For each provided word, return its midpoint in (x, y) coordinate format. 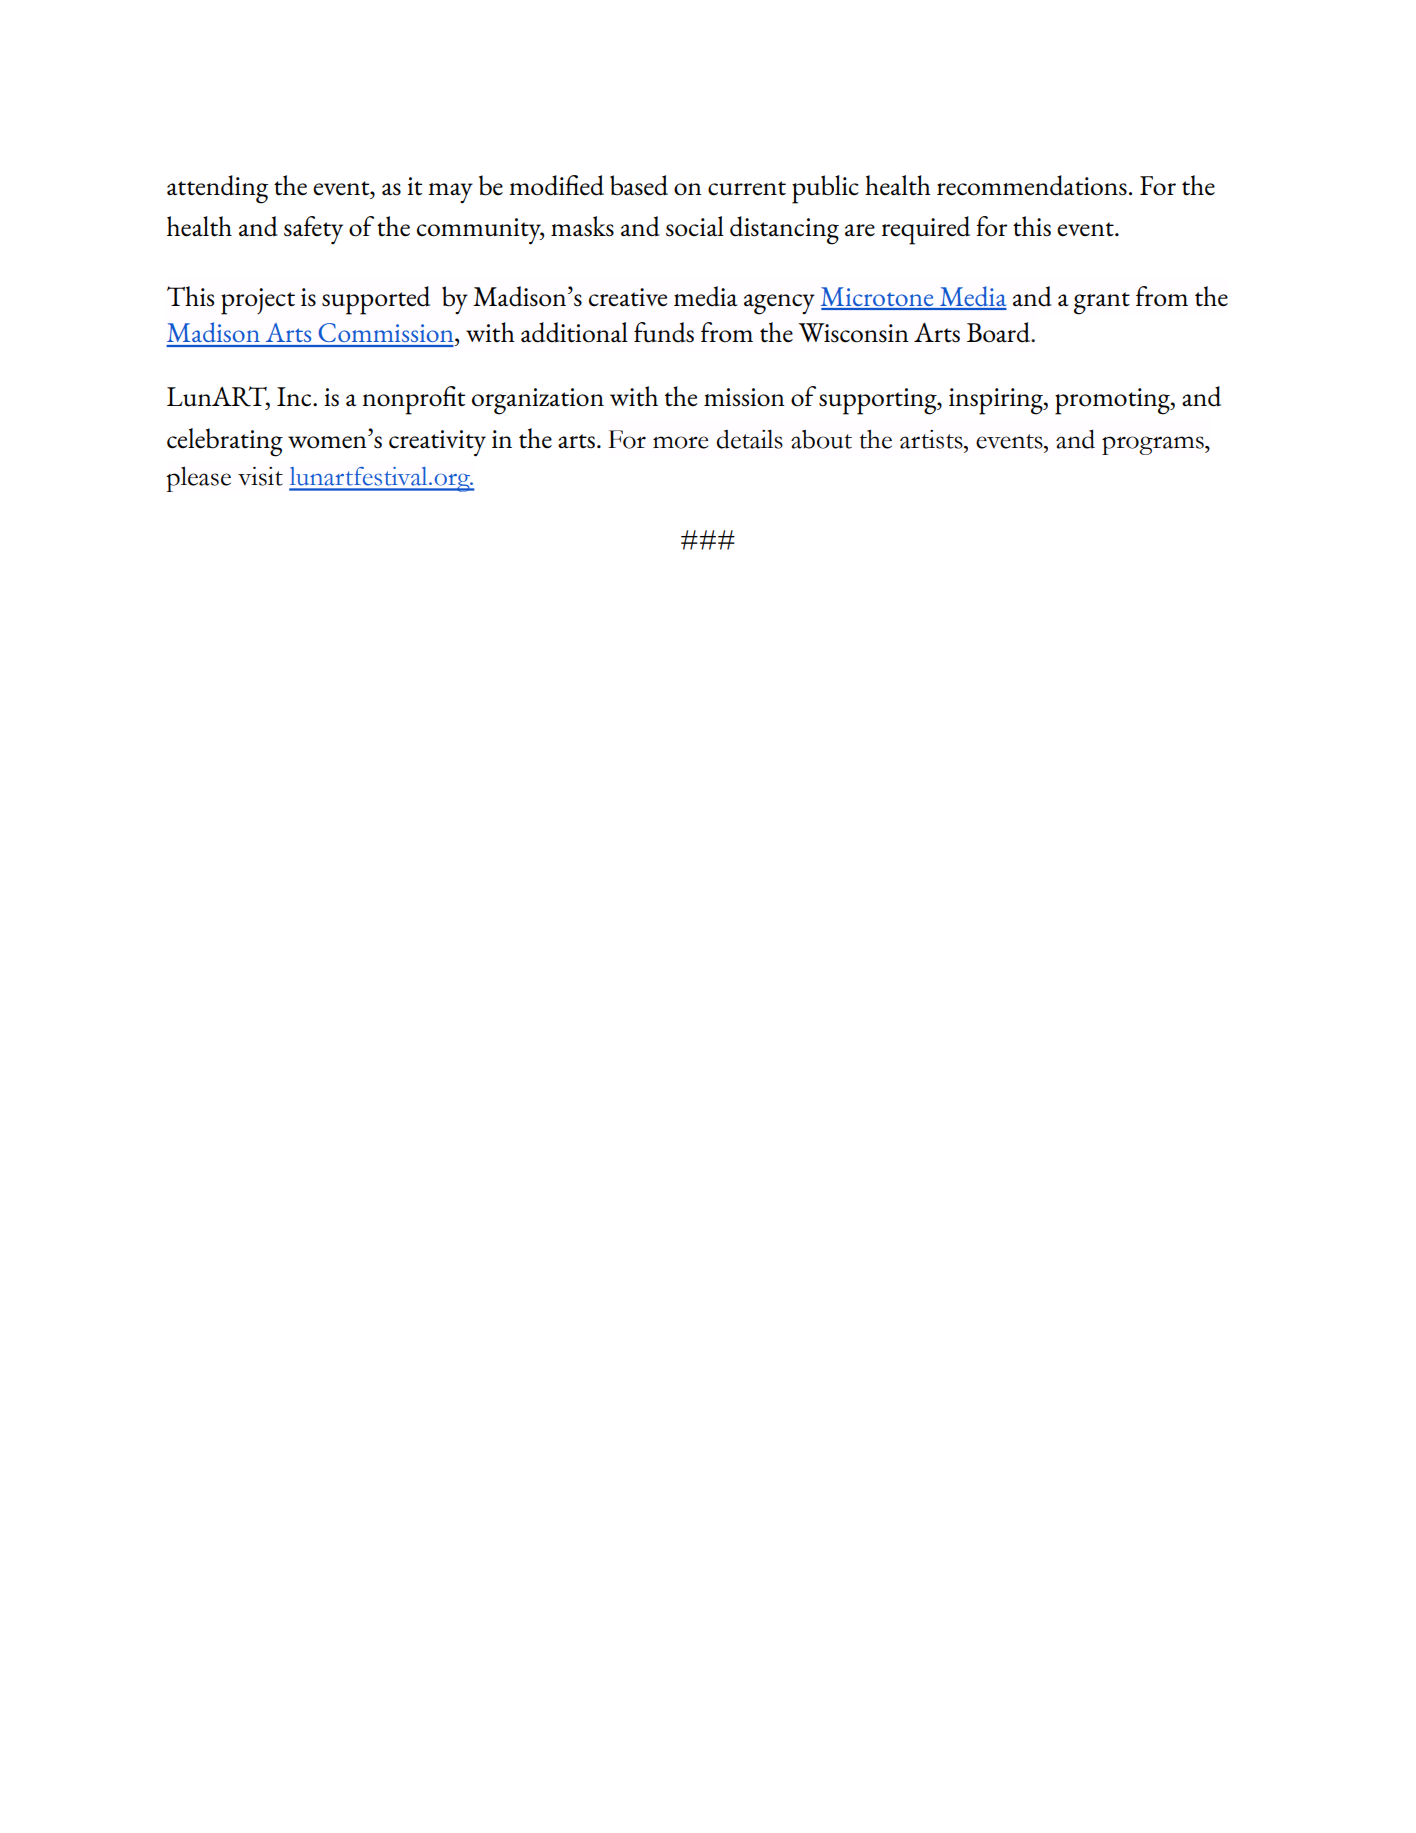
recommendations (1032, 185)
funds (664, 332)
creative (628, 297)
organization (538, 401)
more (680, 442)
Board (1000, 332)
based (639, 185)
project (258, 301)
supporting (879, 401)
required (926, 230)
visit (260, 476)
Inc (295, 397)
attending (218, 189)
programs (1154, 445)
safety (313, 230)
